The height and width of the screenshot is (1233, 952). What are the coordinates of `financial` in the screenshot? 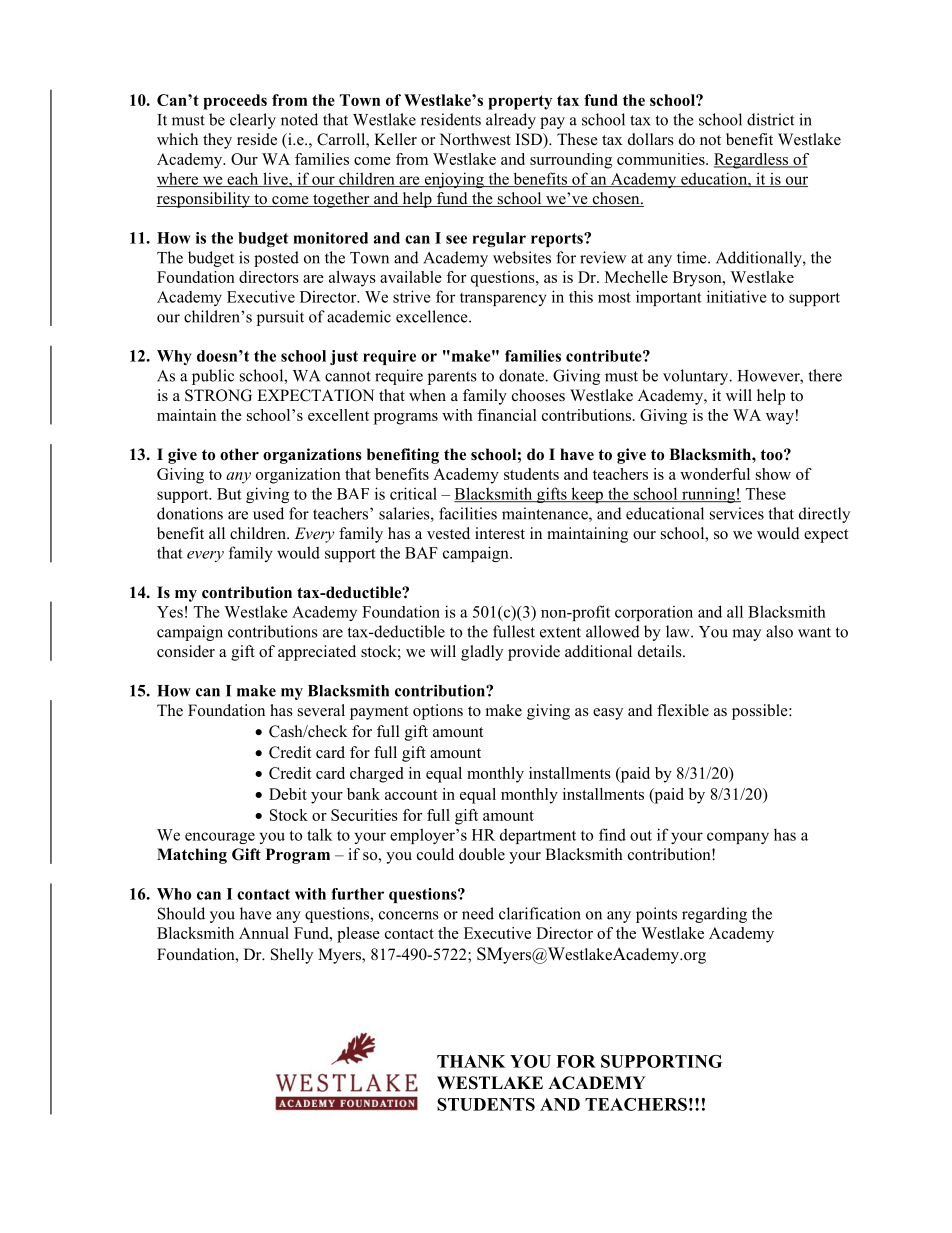 It's located at (507, 415).
